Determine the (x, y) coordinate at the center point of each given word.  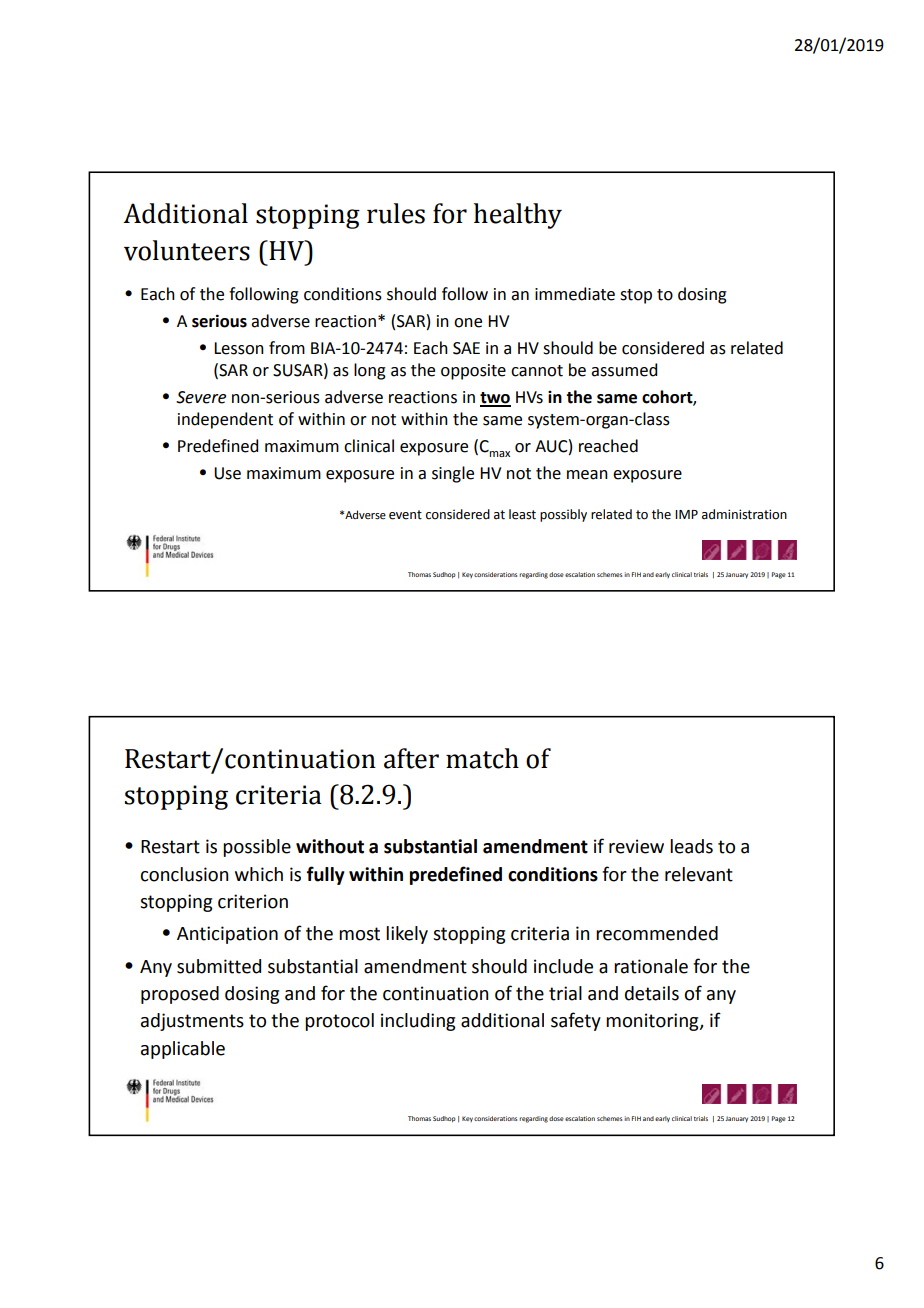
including (418, 1022)
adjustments (192, 1022)
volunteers (187, 250)
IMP (686, 514)
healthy (518, 216)
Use (227, 473)
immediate (575, 294)
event (405, 515)
